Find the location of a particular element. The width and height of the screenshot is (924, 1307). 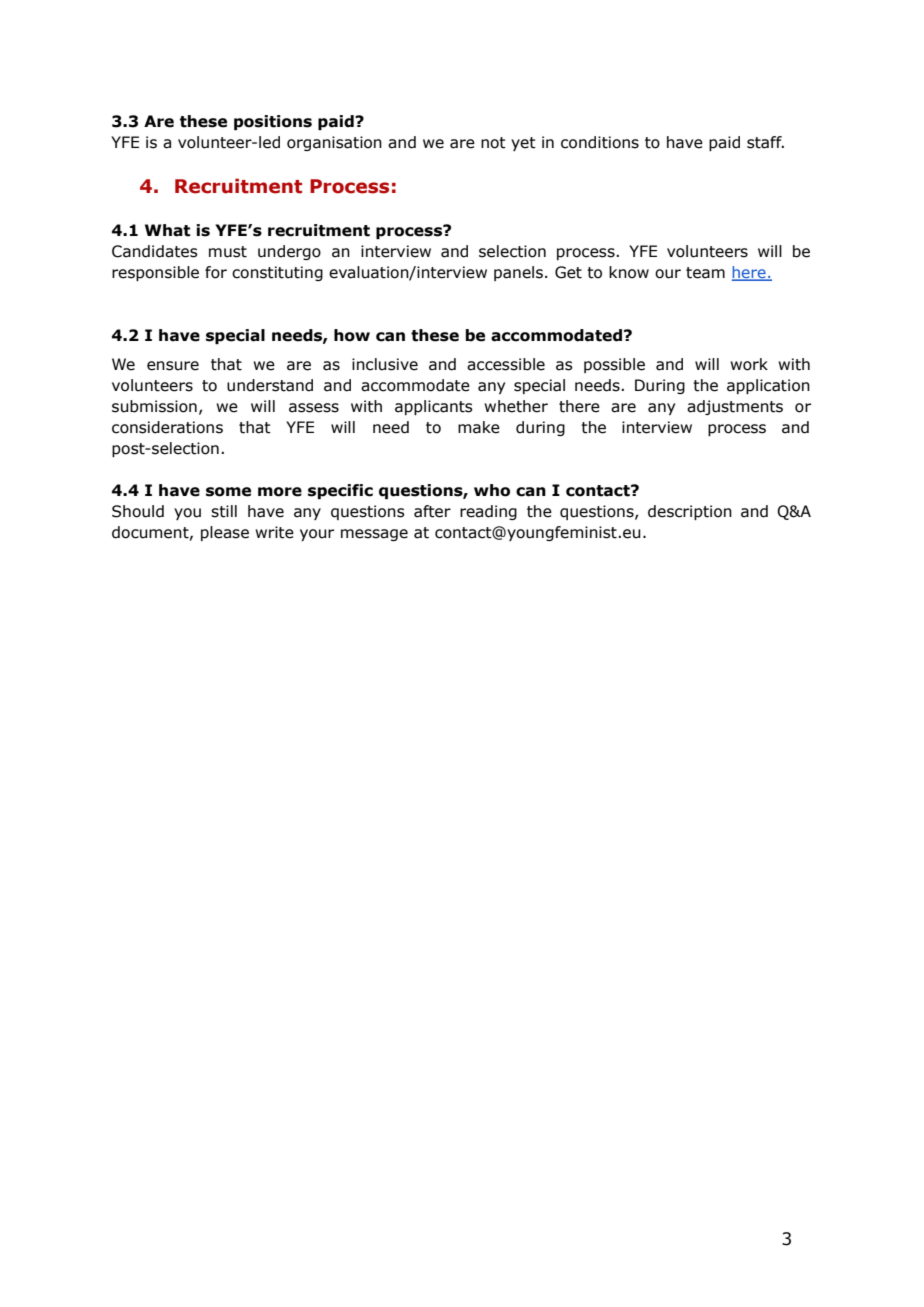

applicants is located at coordinates (434, 407).
